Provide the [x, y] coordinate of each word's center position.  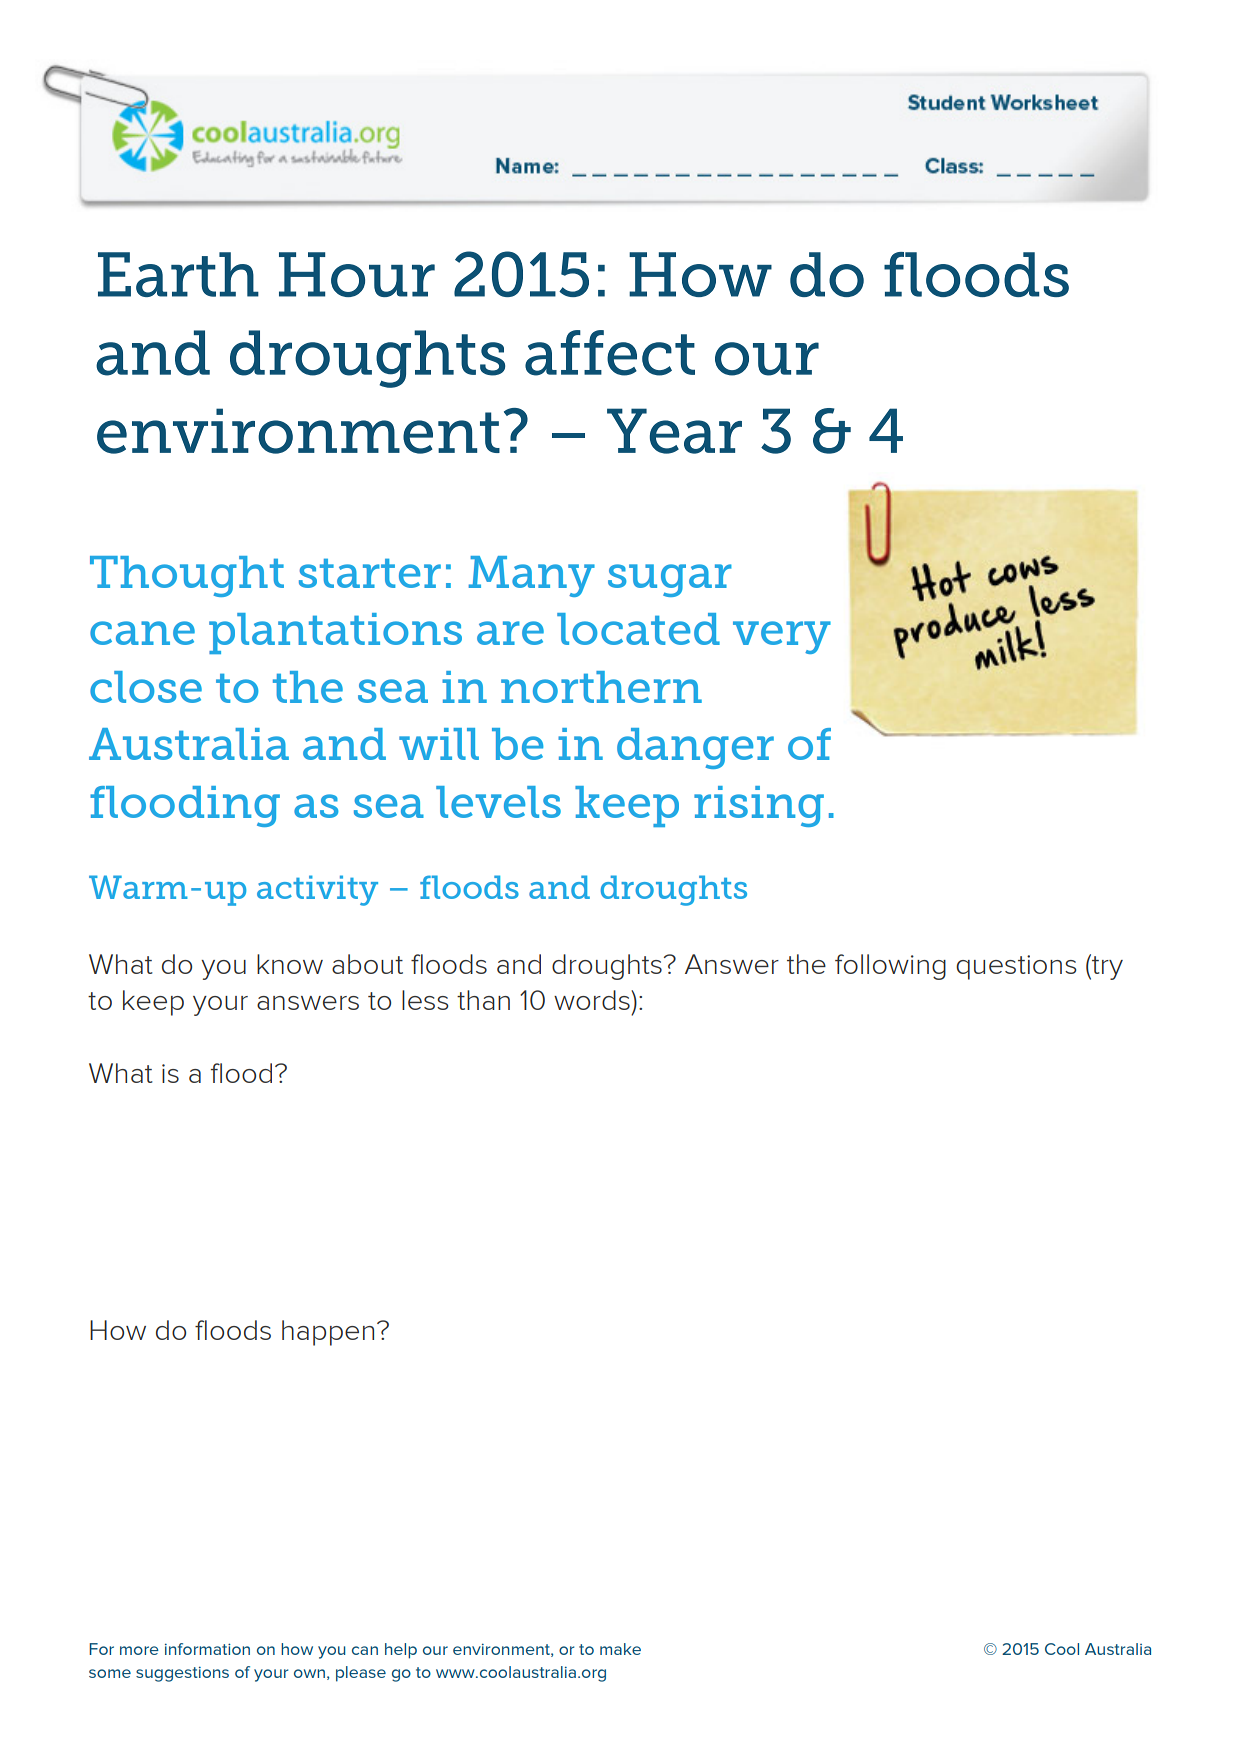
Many [532, 576]
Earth [178, 274]
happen [328, 1333]
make [620, 1649]
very [782, 637]
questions [1016, 967]
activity [317, 890]
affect [610, 353]
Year [674, 431]
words [593, 1000]
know [290, 964]
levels [498, 802]
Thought [187, 576]
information [207, 1649]
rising [759, 806]
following [890, 967]
